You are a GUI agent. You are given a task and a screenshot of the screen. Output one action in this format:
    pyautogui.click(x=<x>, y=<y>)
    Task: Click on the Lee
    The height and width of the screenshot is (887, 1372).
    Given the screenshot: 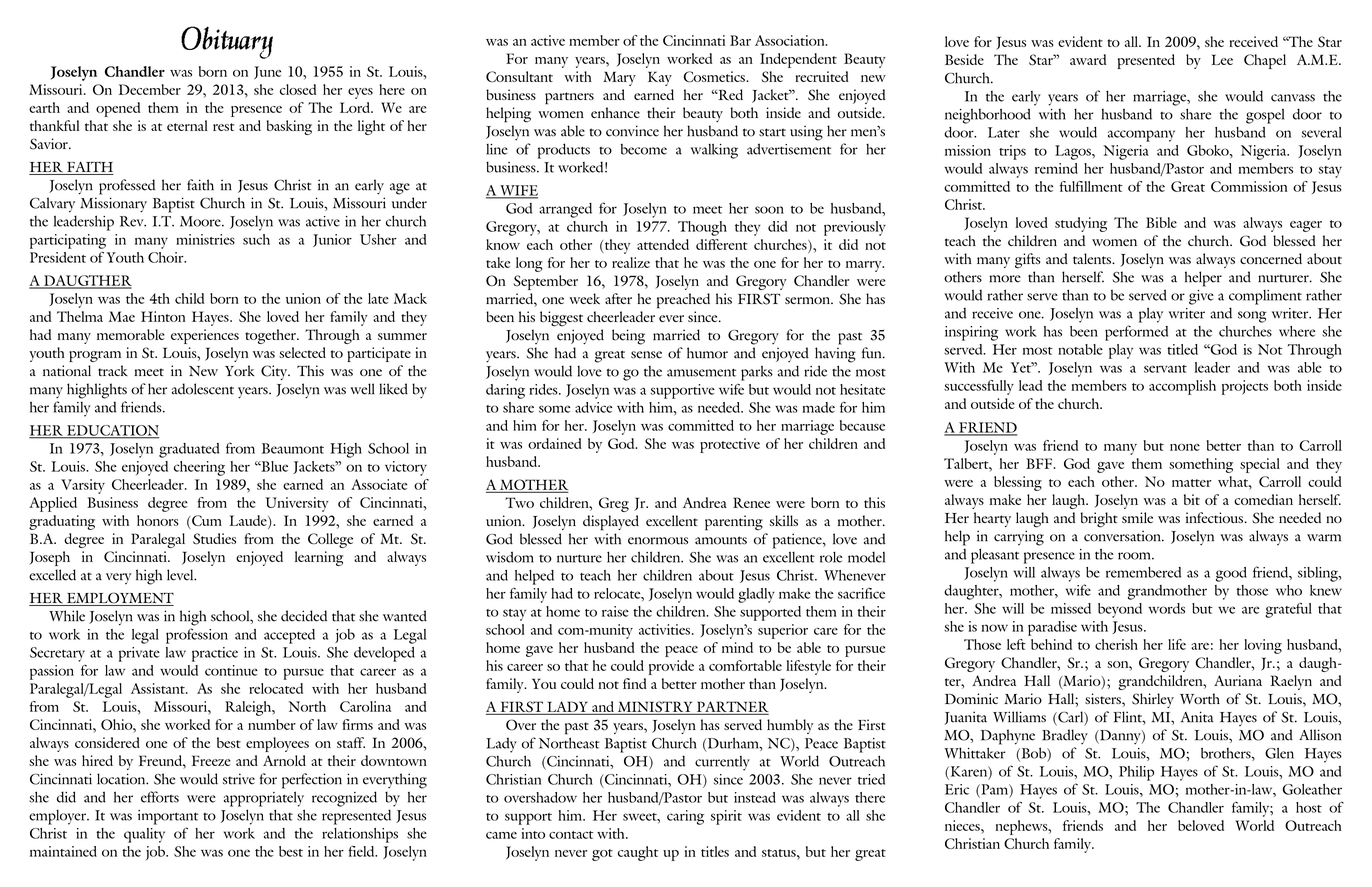 What is the action you would take?
    pyautogui.click(x=1222, y=59)
